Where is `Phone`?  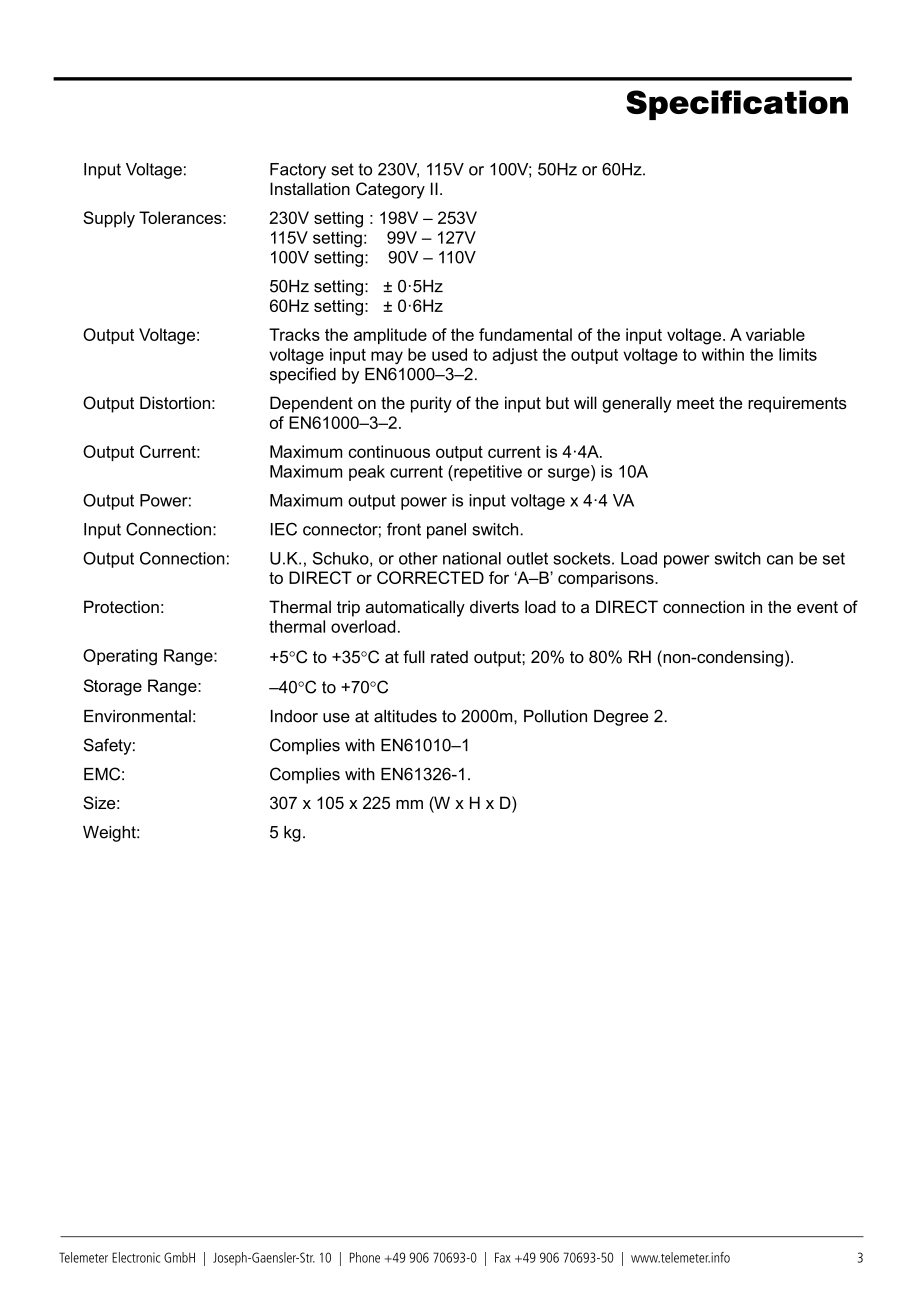 Phone is located at coordinates (365, 1257).
